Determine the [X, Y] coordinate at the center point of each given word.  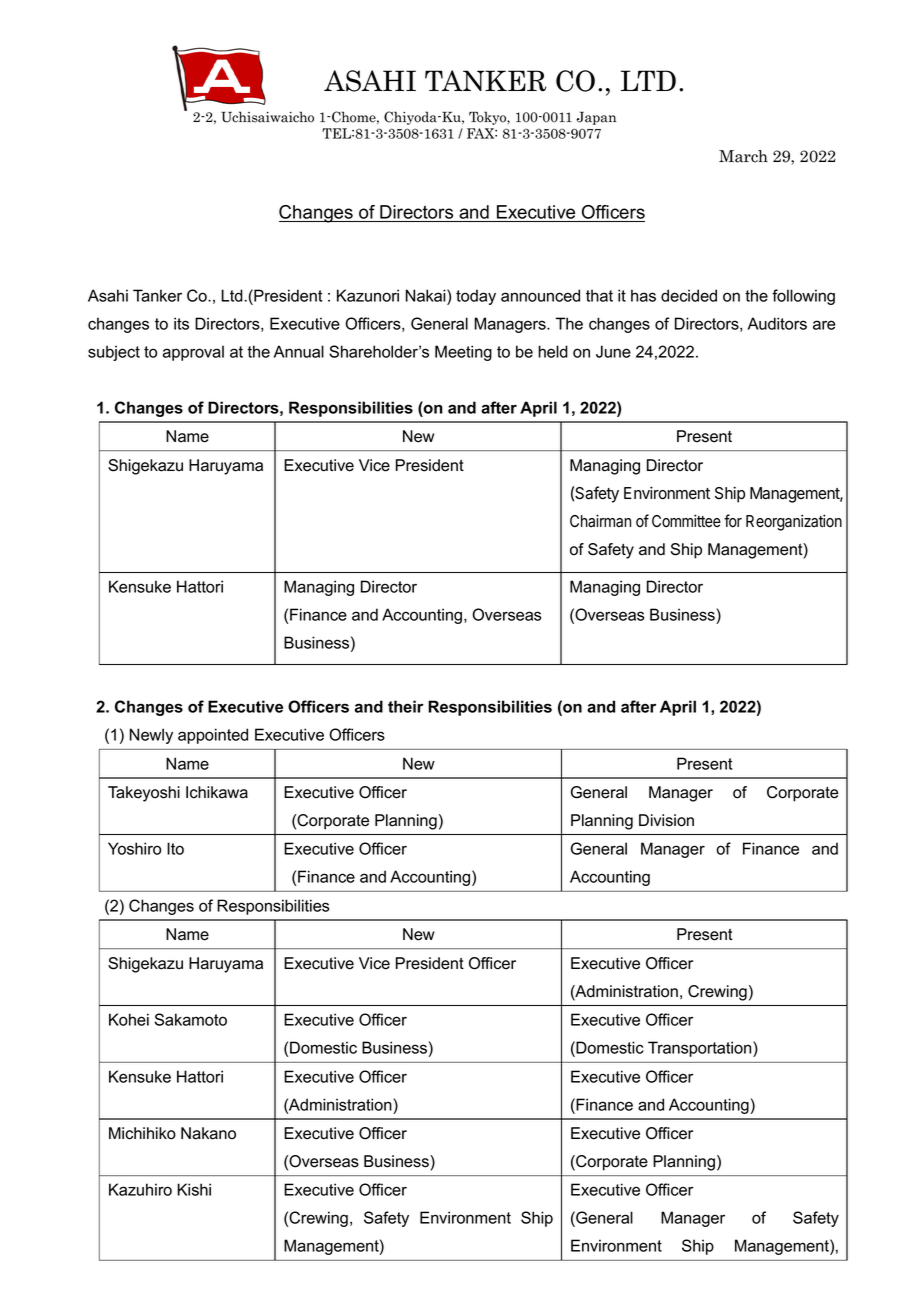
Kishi [194, 1189]
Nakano [208, 1133]
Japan [596, 118]
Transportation [701, 1049]
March [743, 156]
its [181, 323]
